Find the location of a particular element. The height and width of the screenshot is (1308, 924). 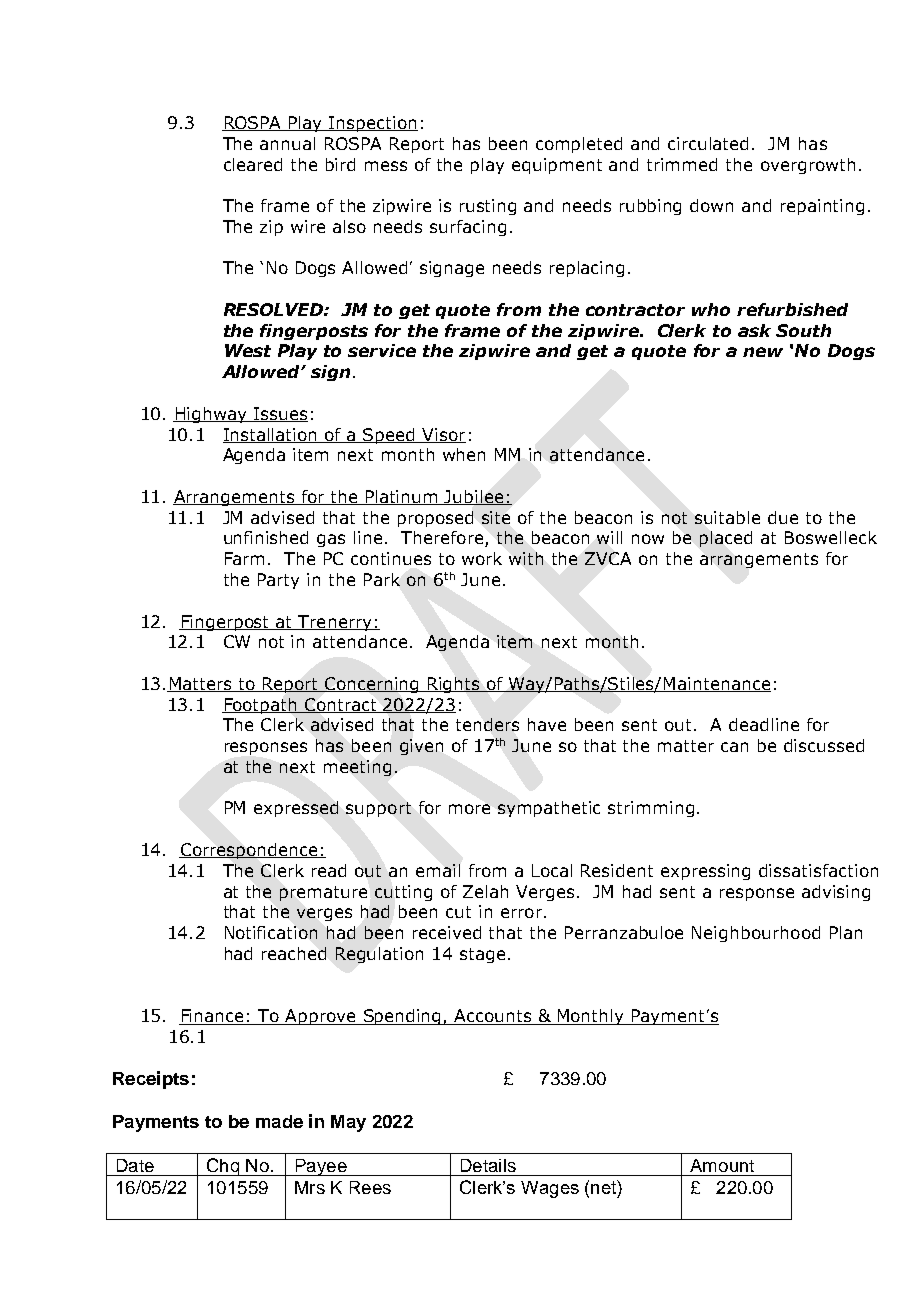

Footpath is located at coordinates (260, 706).
